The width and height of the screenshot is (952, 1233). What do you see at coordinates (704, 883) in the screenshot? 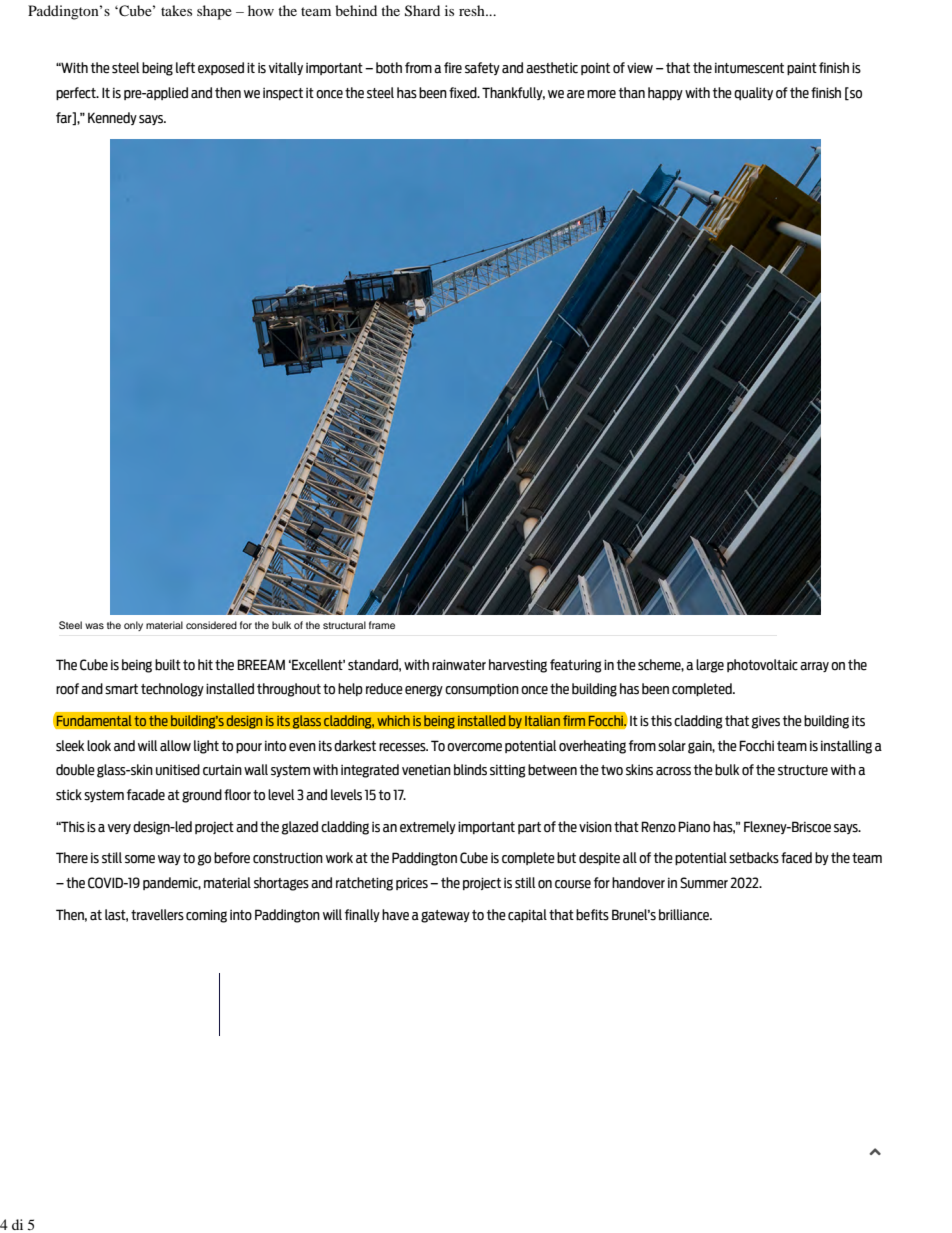
I see `Summer` at bounding box center [704, 883].
